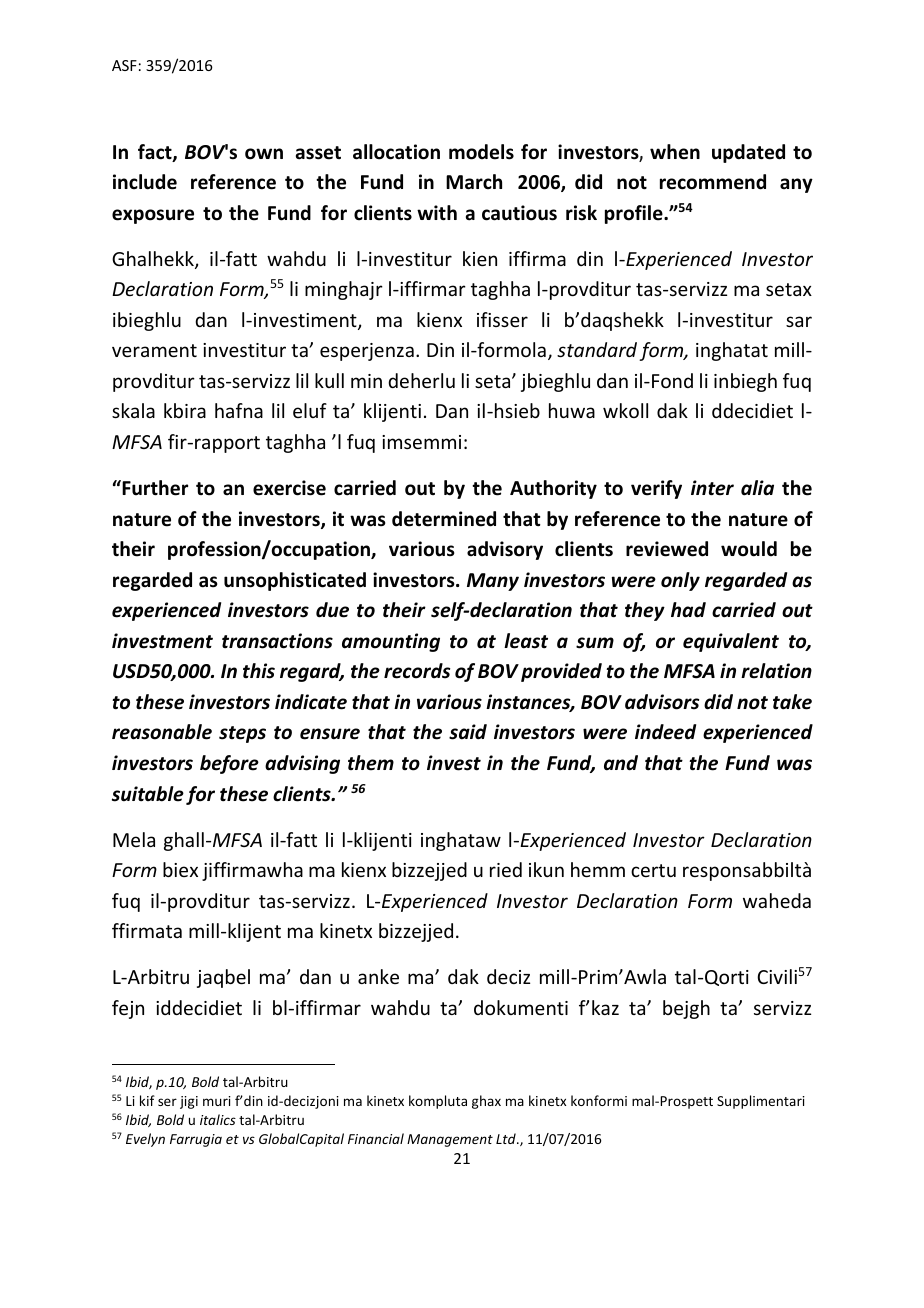 This screenshot has width=924, height=1308. I want to click on fact, so click(156, 153).
